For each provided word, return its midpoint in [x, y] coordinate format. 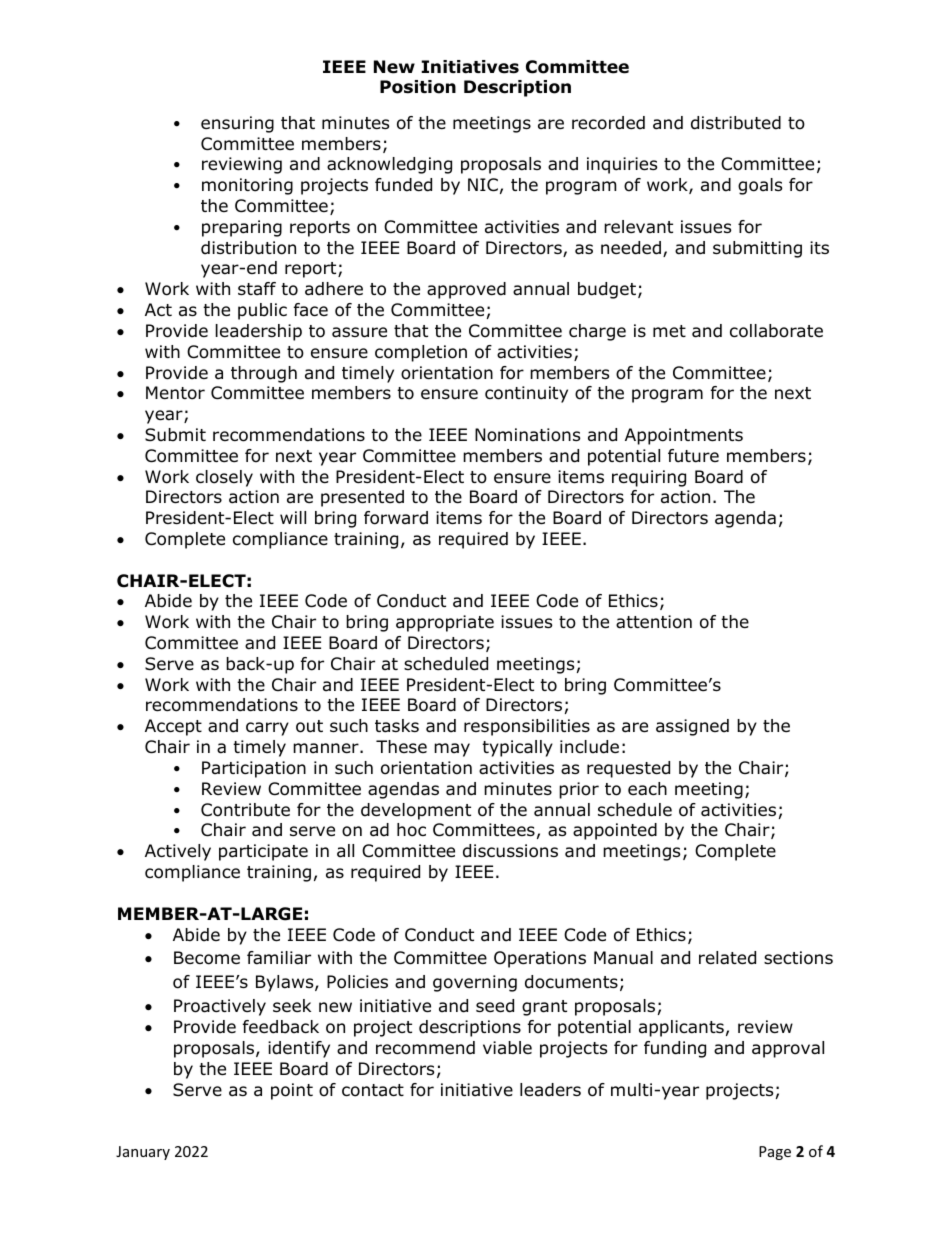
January [143, 1153]
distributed [736, 123]
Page [775, 1153]
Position [418, 87]
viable [507, 1048]
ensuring [237, 124]
